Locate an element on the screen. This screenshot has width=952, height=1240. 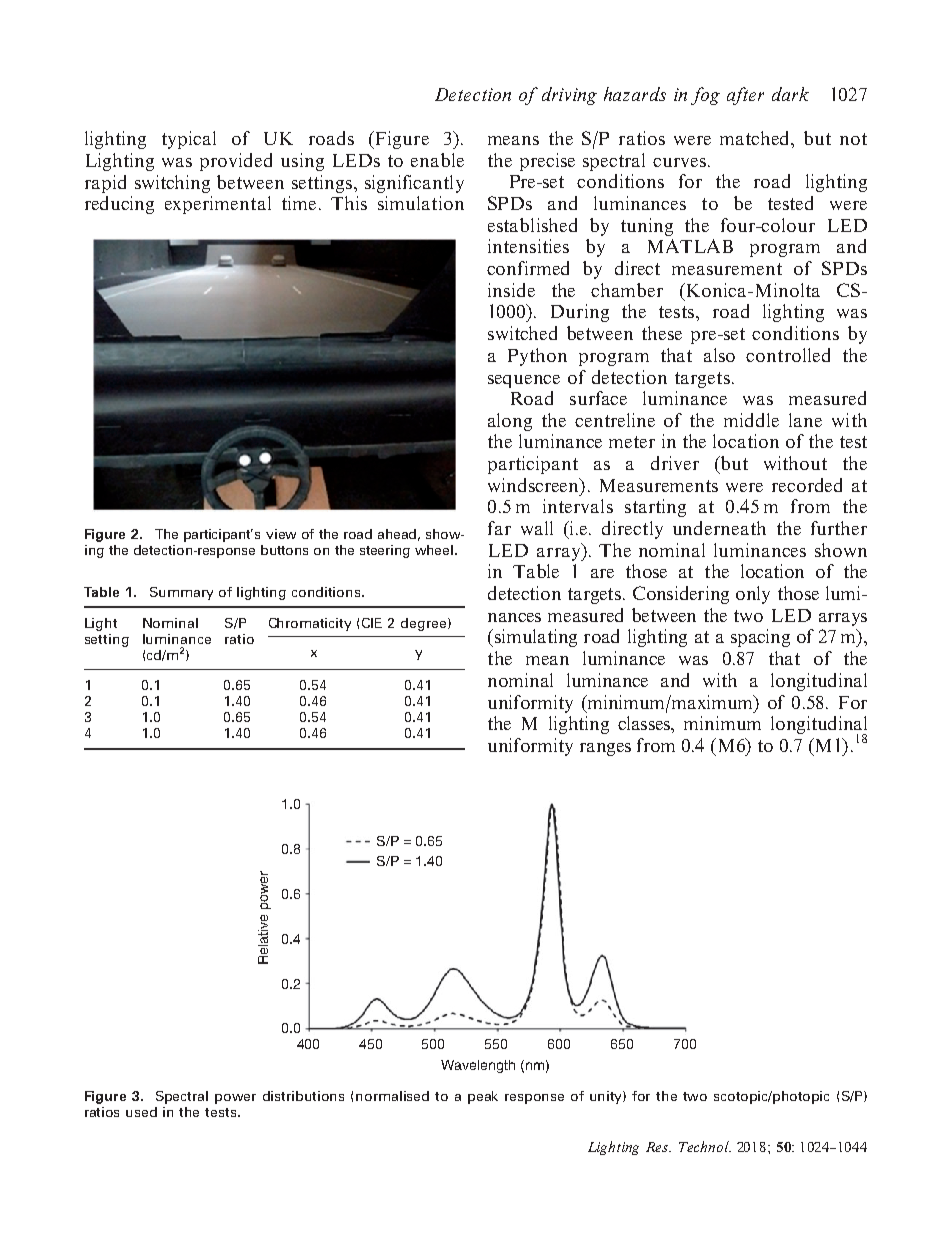
spacing is located at coordinates (760, 638).
